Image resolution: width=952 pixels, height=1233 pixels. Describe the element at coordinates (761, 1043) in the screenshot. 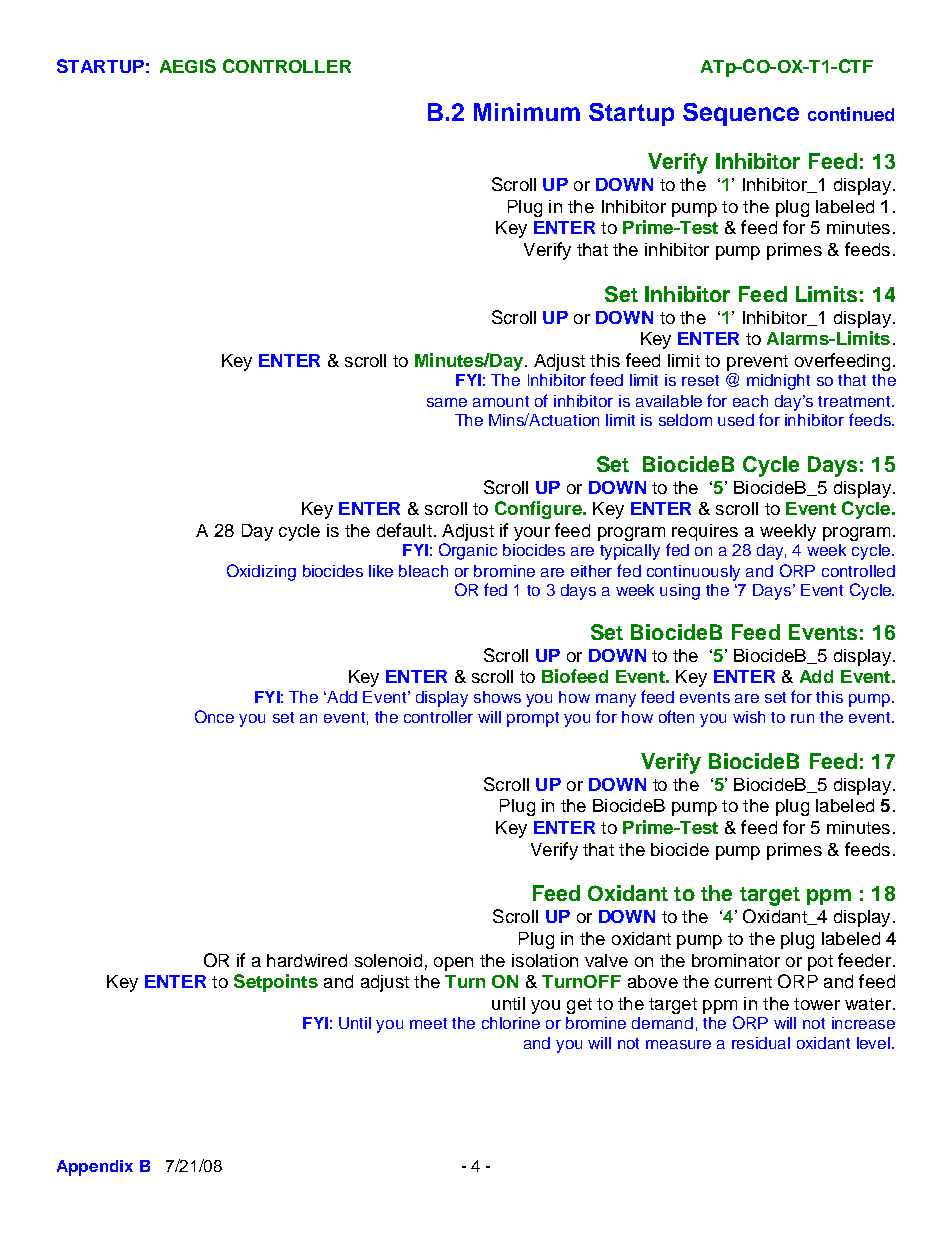

I see `residual` at that location.
